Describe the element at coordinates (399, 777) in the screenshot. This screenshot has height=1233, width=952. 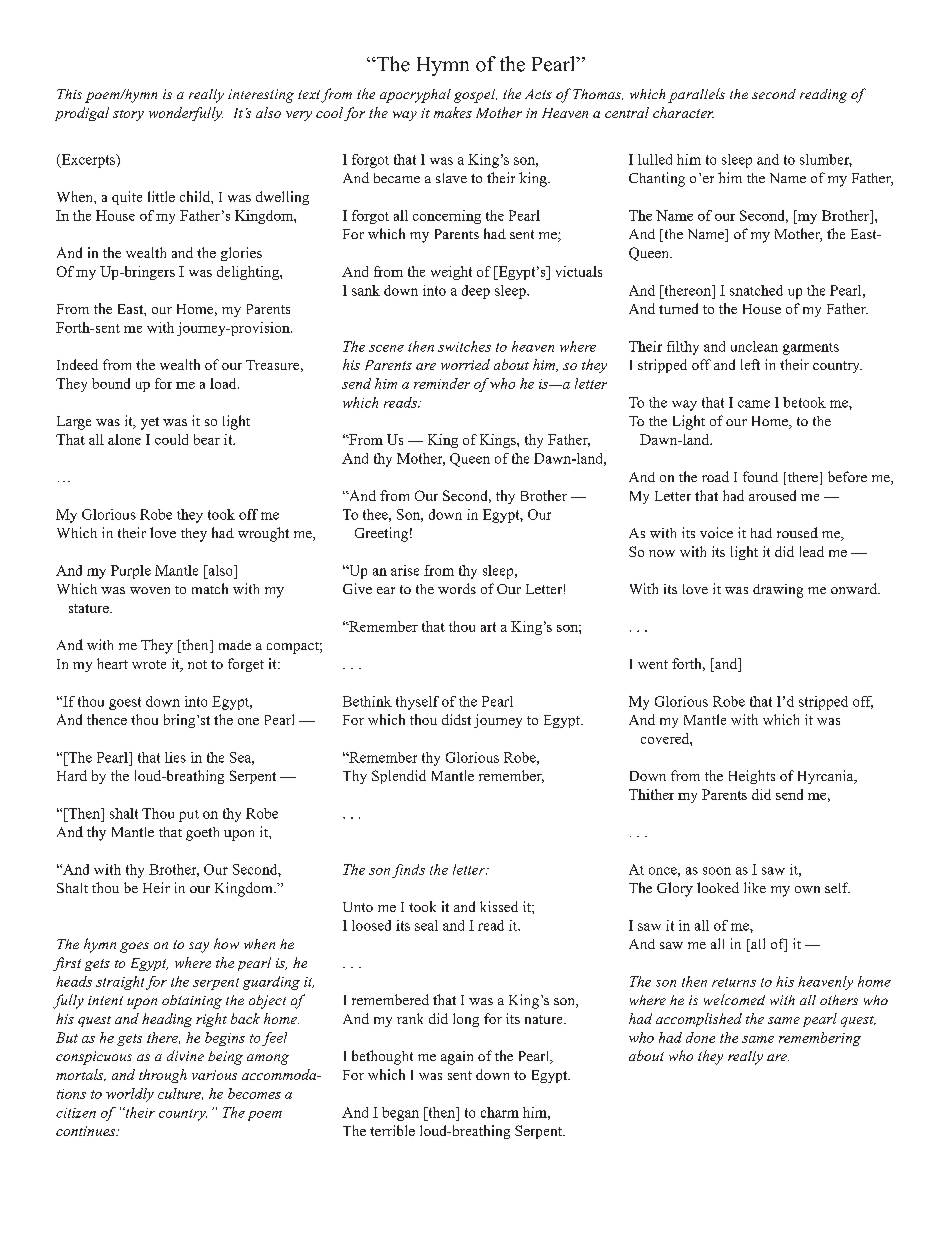
I see `Splendid` at that location.
